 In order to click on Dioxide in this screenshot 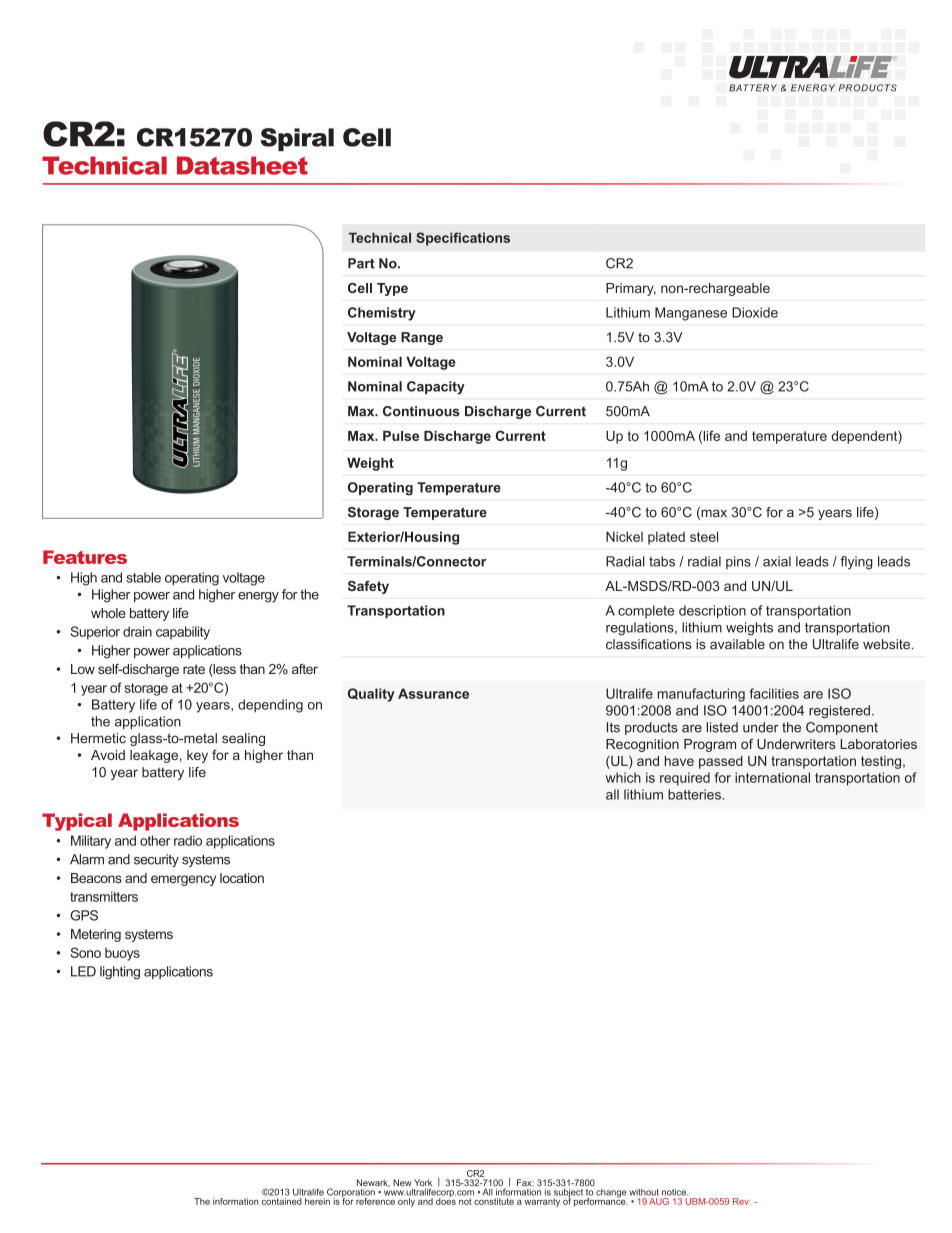, I will do `click(755, 312)`.
